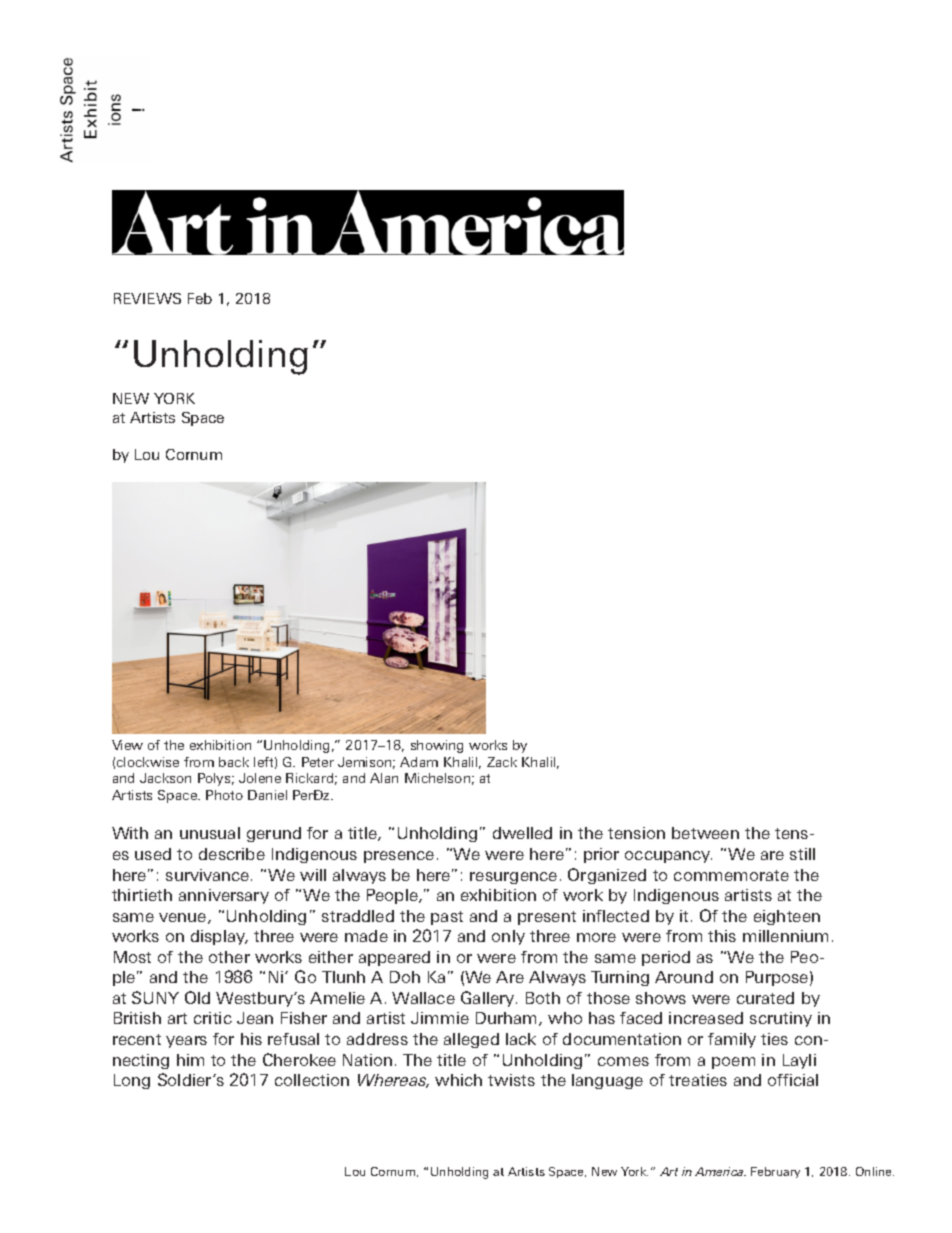  I want to click on only, so click(508, 937).
